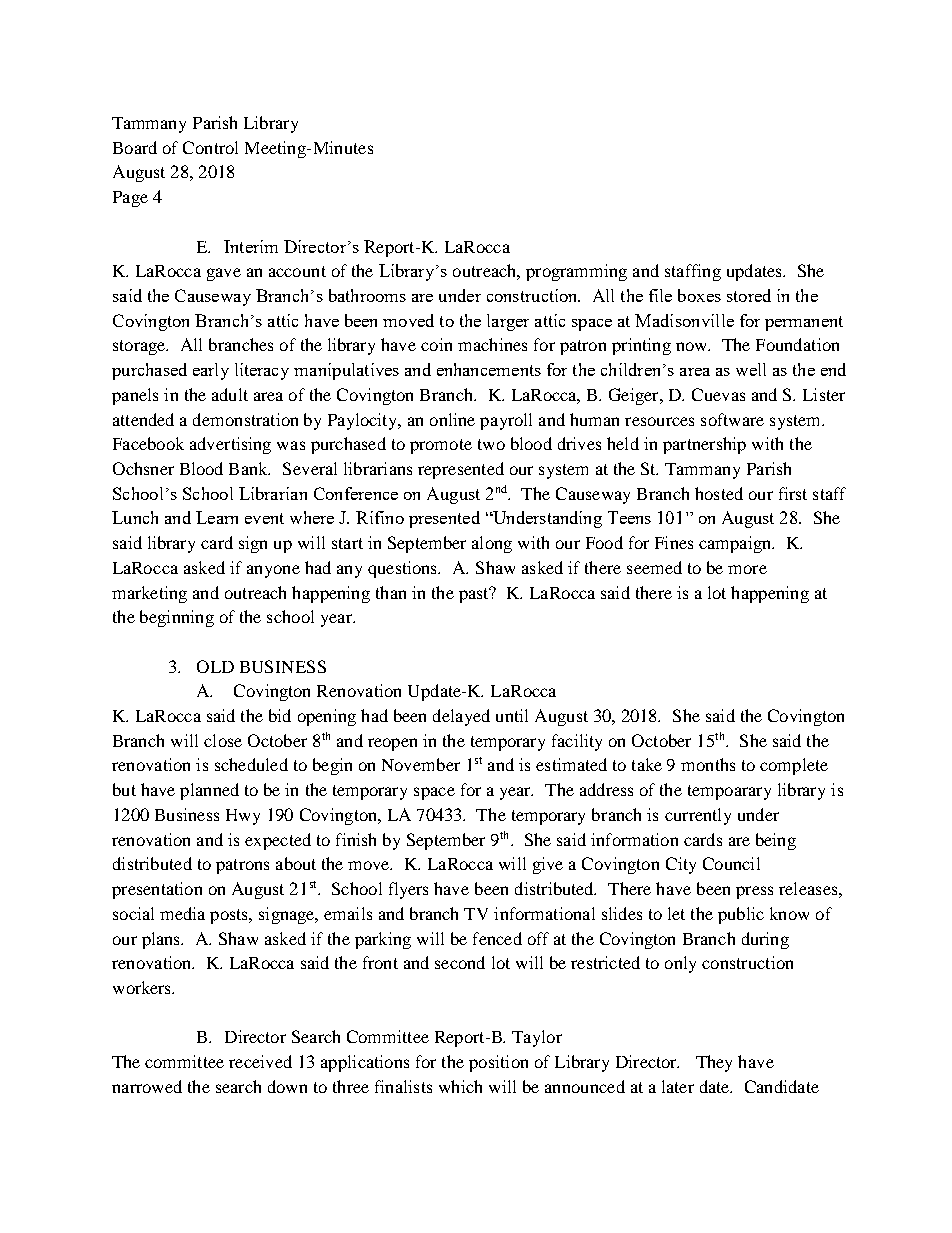 Image resolution: width=952 pixels, height=1233 pixels. What do you see at coordinates (747, 569) in the screenshot?
I see `more` at bounding box center [747, 569].
